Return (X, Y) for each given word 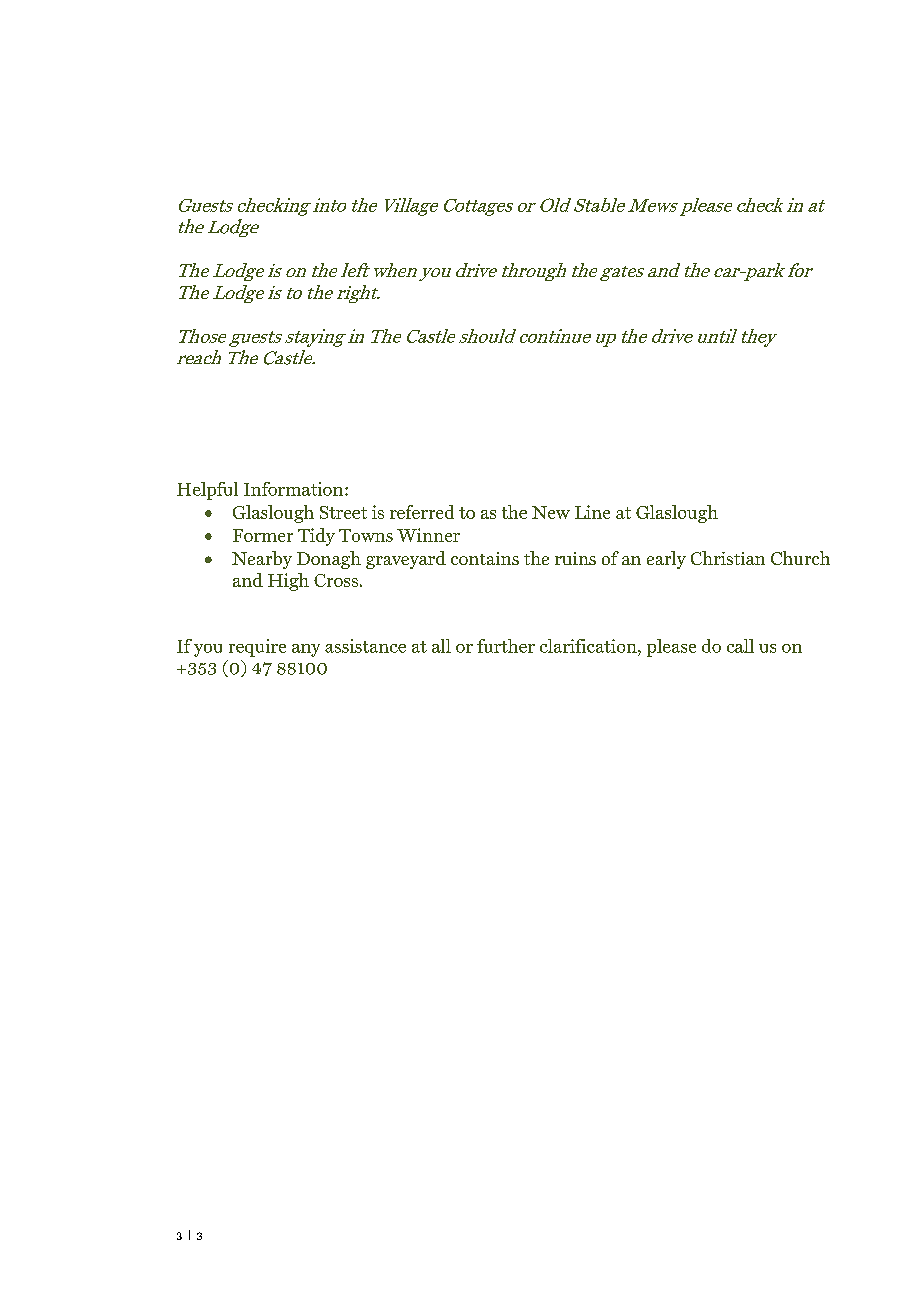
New (551, 512)
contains (485, 558)
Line (592, 512)
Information (293, 489)
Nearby (262, 560)
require (257, 648)
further (506, 646)
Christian (728, 558)
